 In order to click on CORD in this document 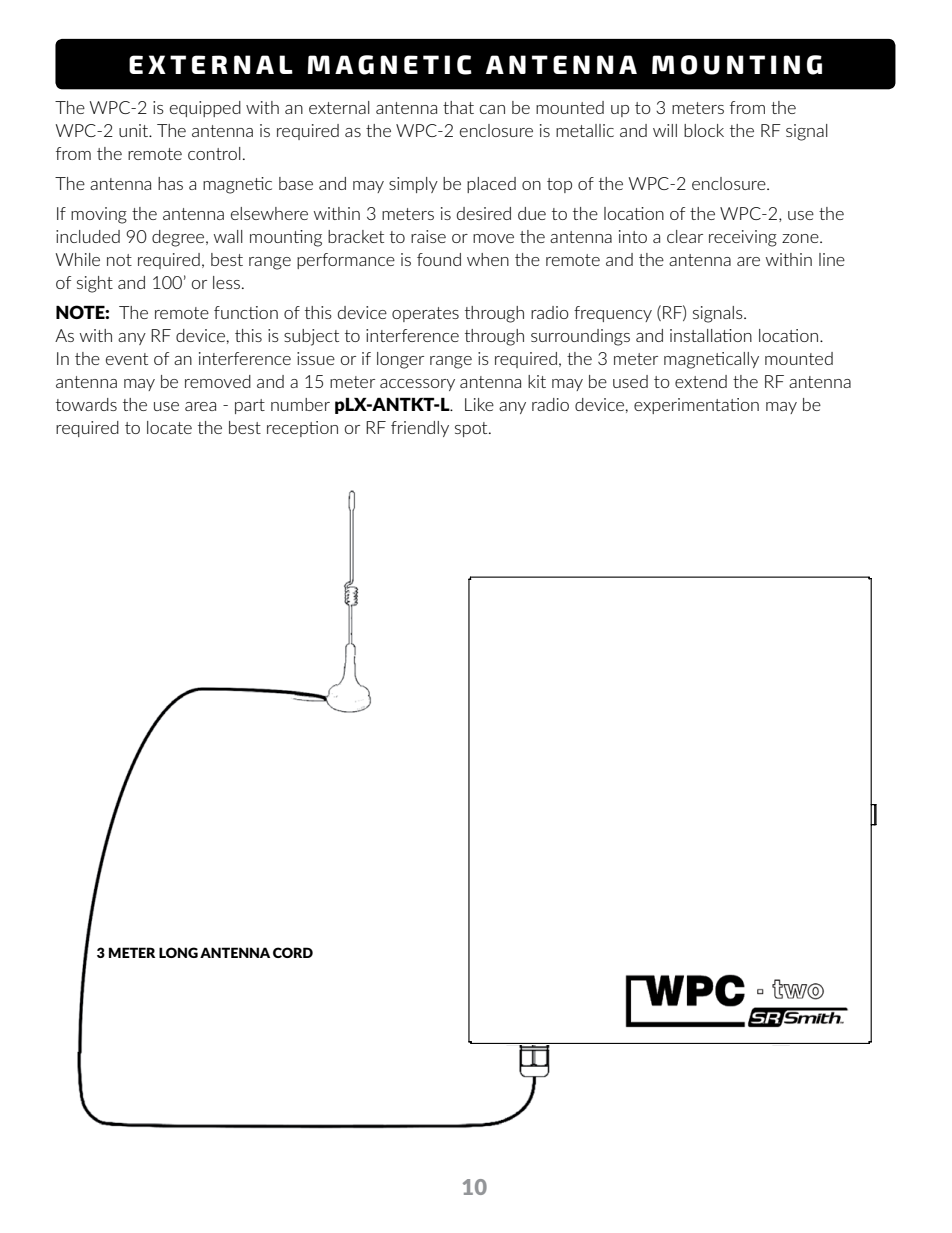, I will do `click(293, 952)`.
